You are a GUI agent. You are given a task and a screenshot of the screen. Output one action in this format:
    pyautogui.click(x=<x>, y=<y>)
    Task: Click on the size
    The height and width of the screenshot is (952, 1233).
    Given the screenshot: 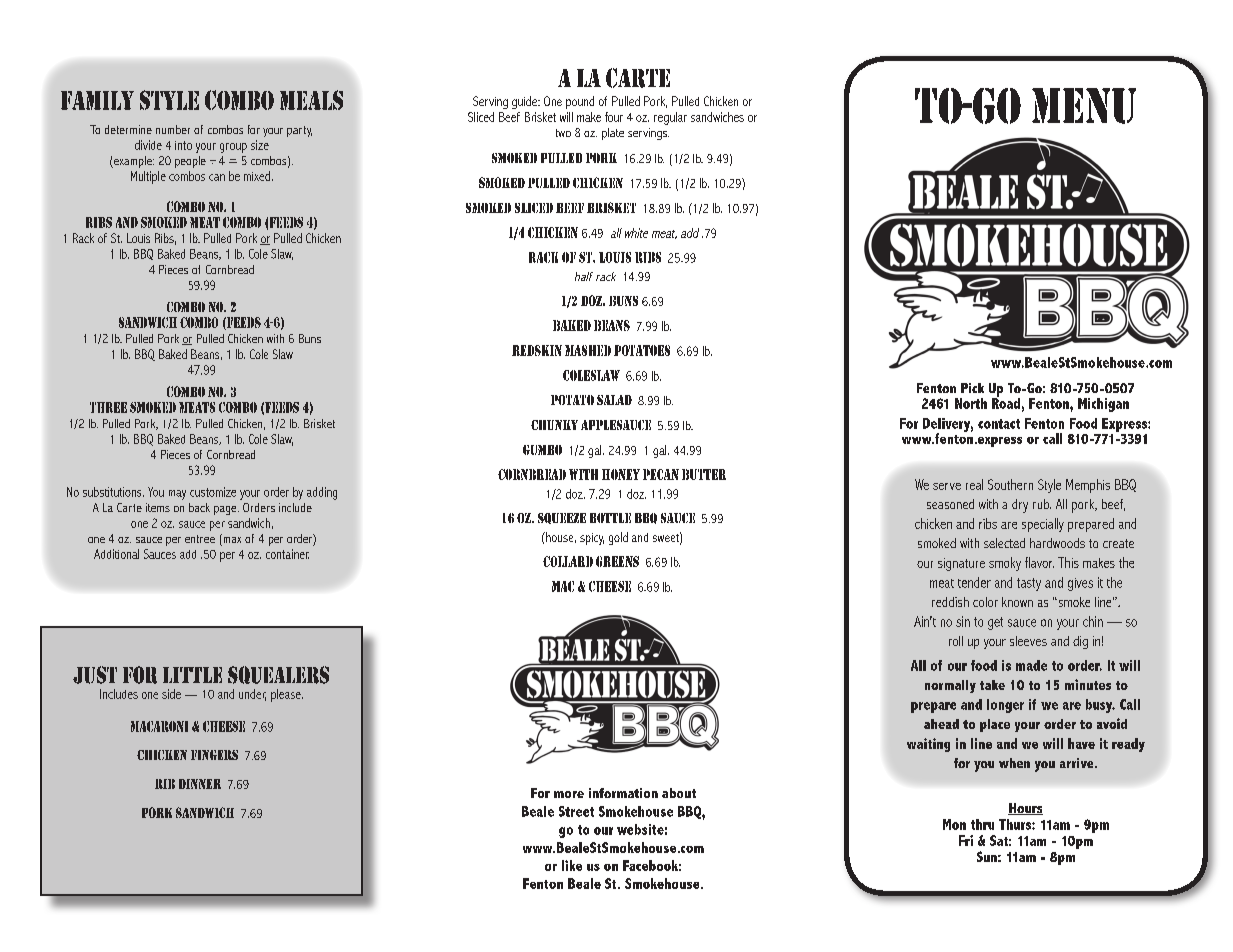 What is the action you would take?
    pyautogui.click(x=260, y=145)
